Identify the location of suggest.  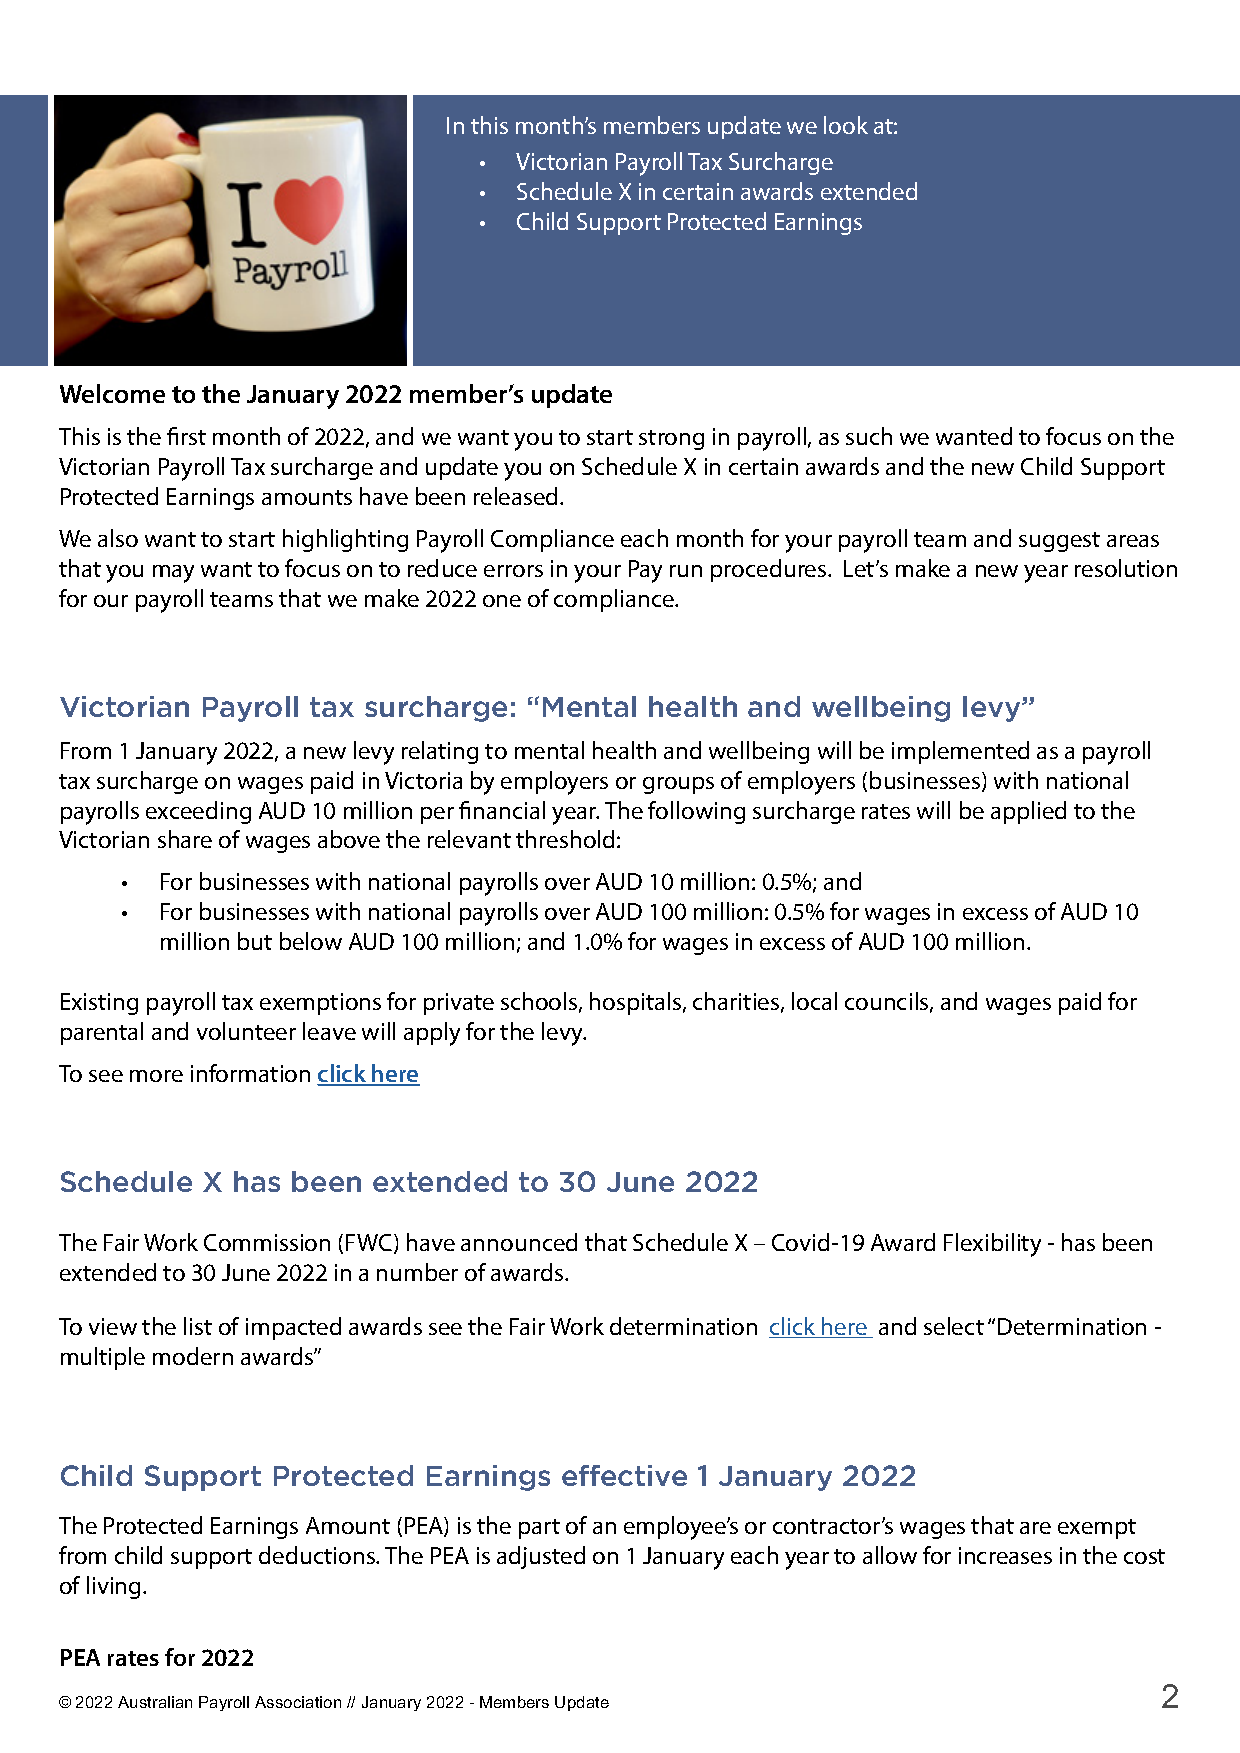
(1059, 542).
